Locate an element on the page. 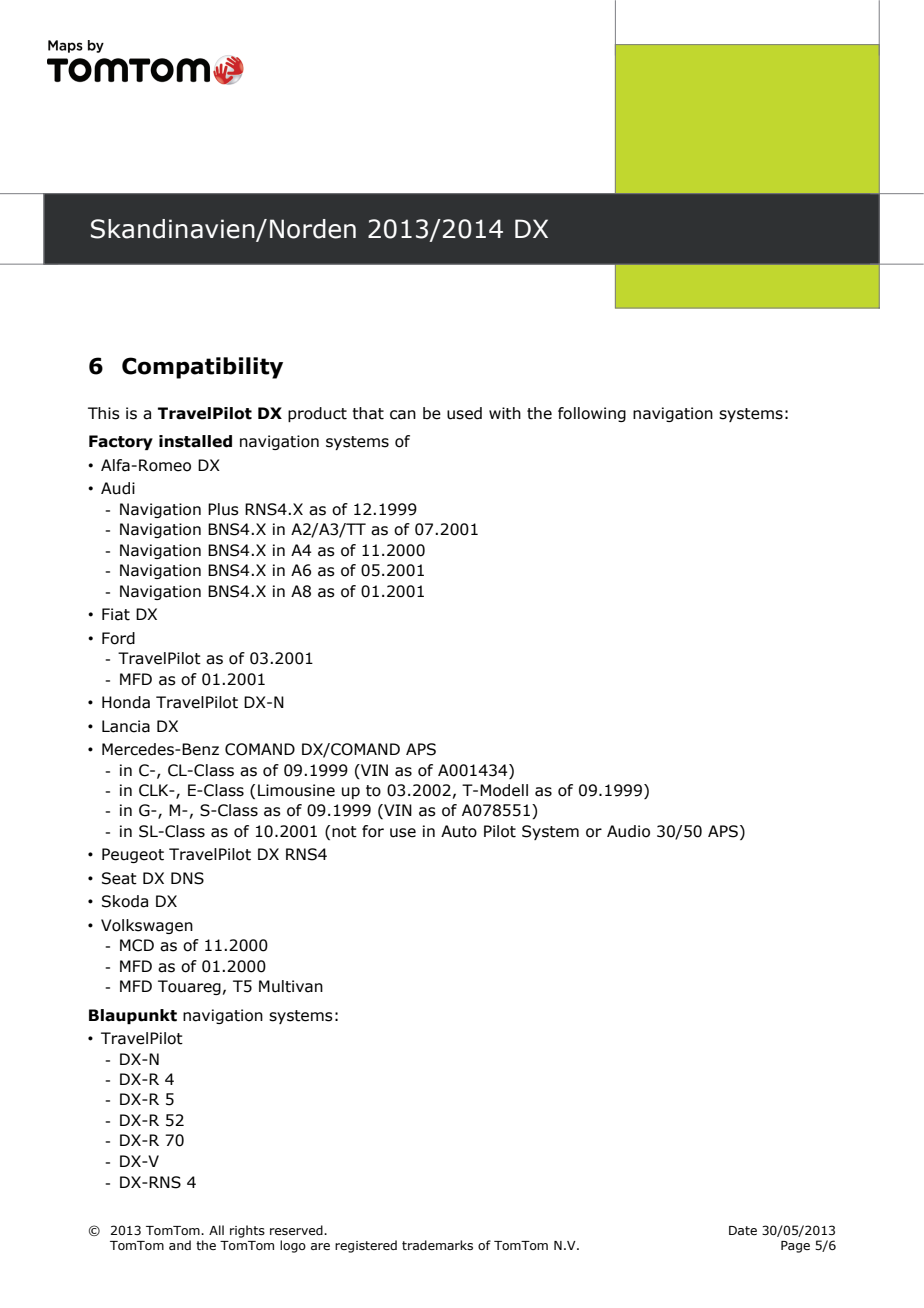 The image size is (924, 1308). Limousine is located at coordinates (296, 790).
